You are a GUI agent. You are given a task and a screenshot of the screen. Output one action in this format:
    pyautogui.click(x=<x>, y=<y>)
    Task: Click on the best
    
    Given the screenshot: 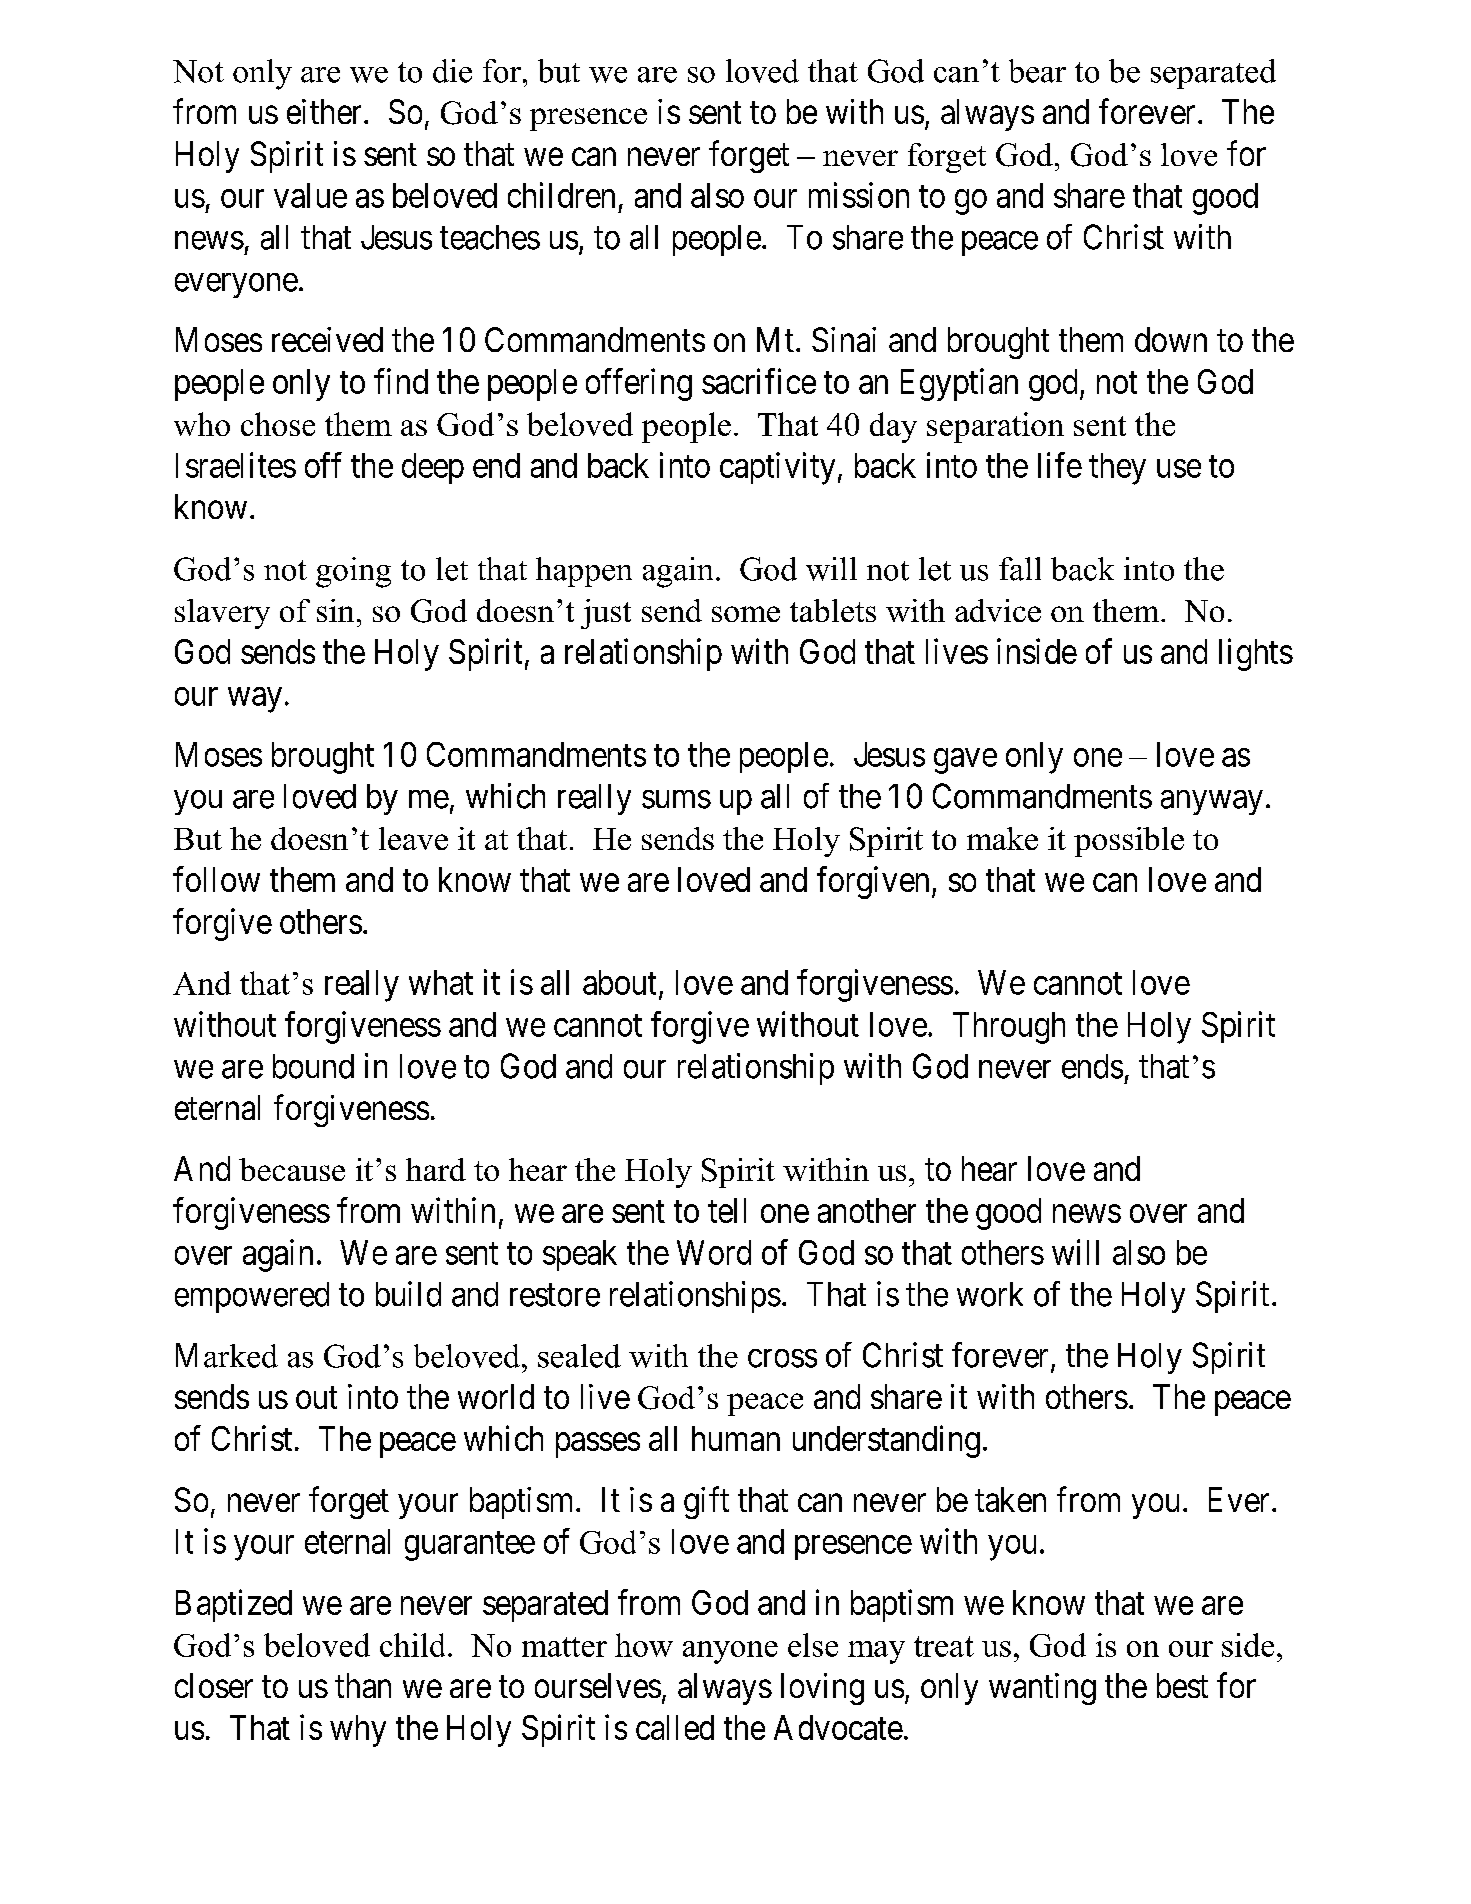 What is the action you would take?
    pyautogui.click(x=1182, y=1685)
